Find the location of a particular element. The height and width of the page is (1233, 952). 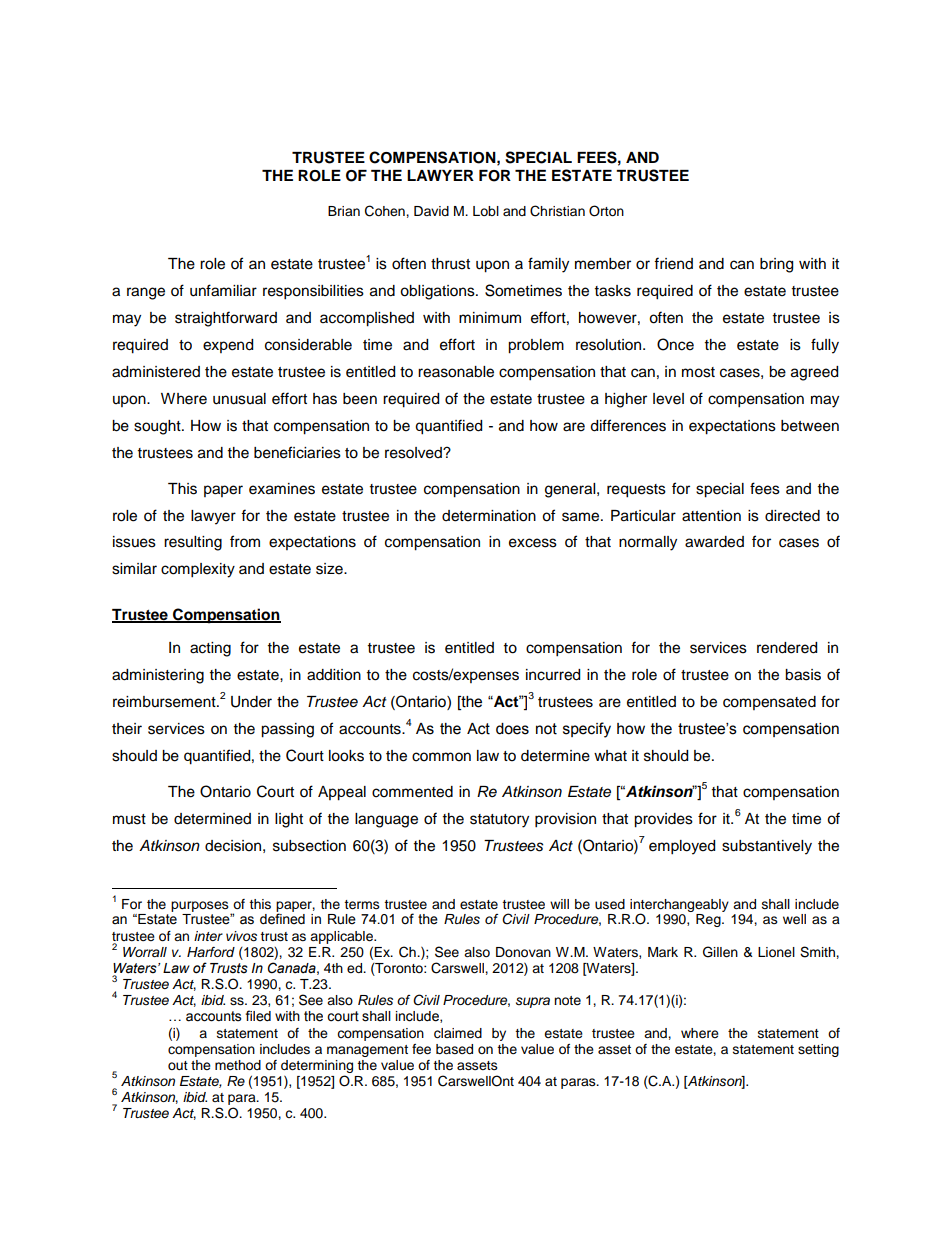

rendered is located at coordinates (787, 648).
